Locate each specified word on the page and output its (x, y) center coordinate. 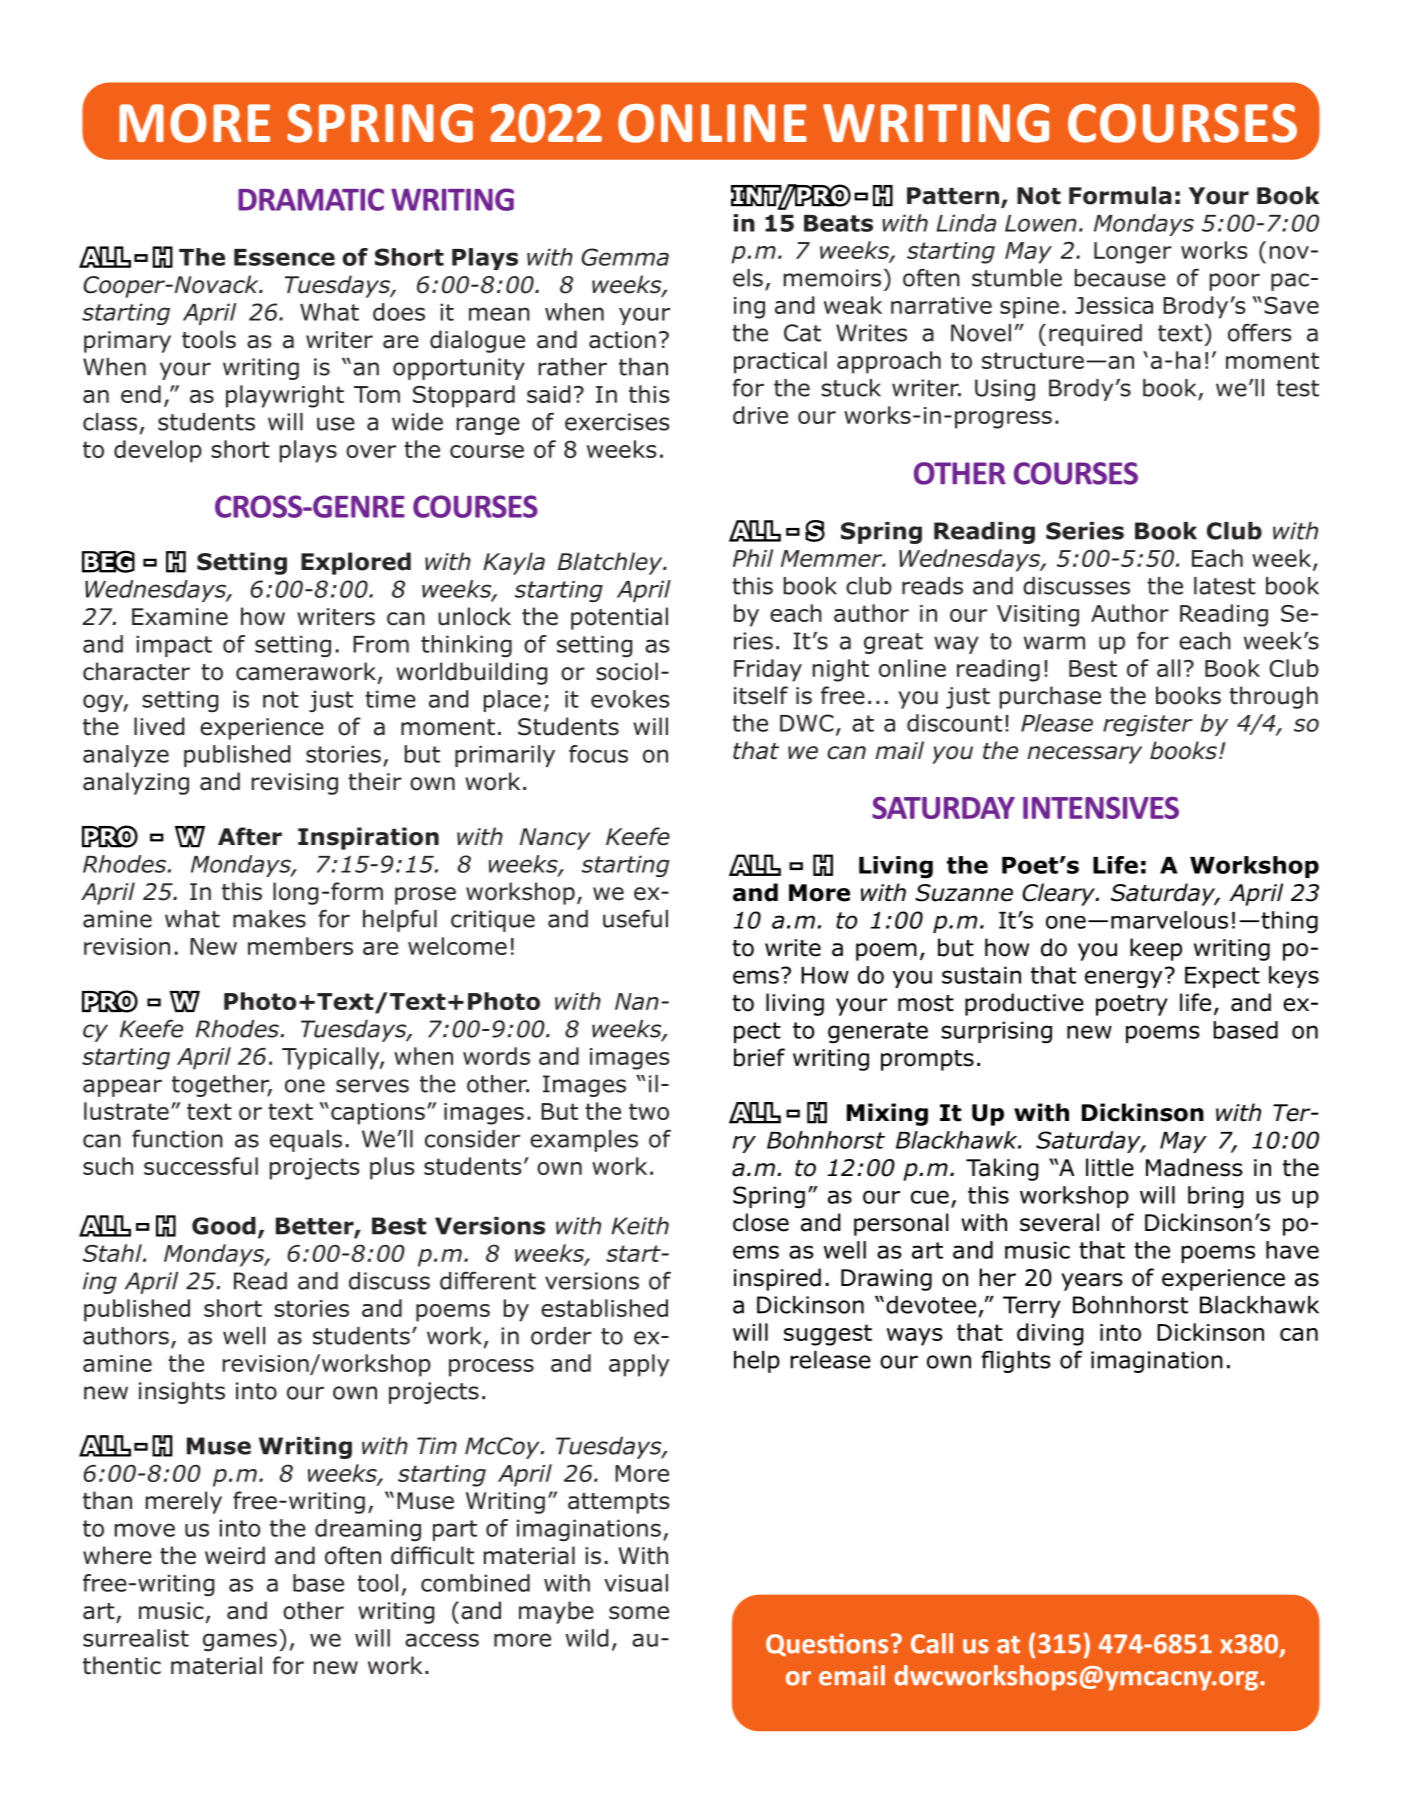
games (240, 1642)
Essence (284, 257)
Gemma (625, 257)
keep (1156, 949)
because (1120, 278)
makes (269, 919)
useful (635, 918)
